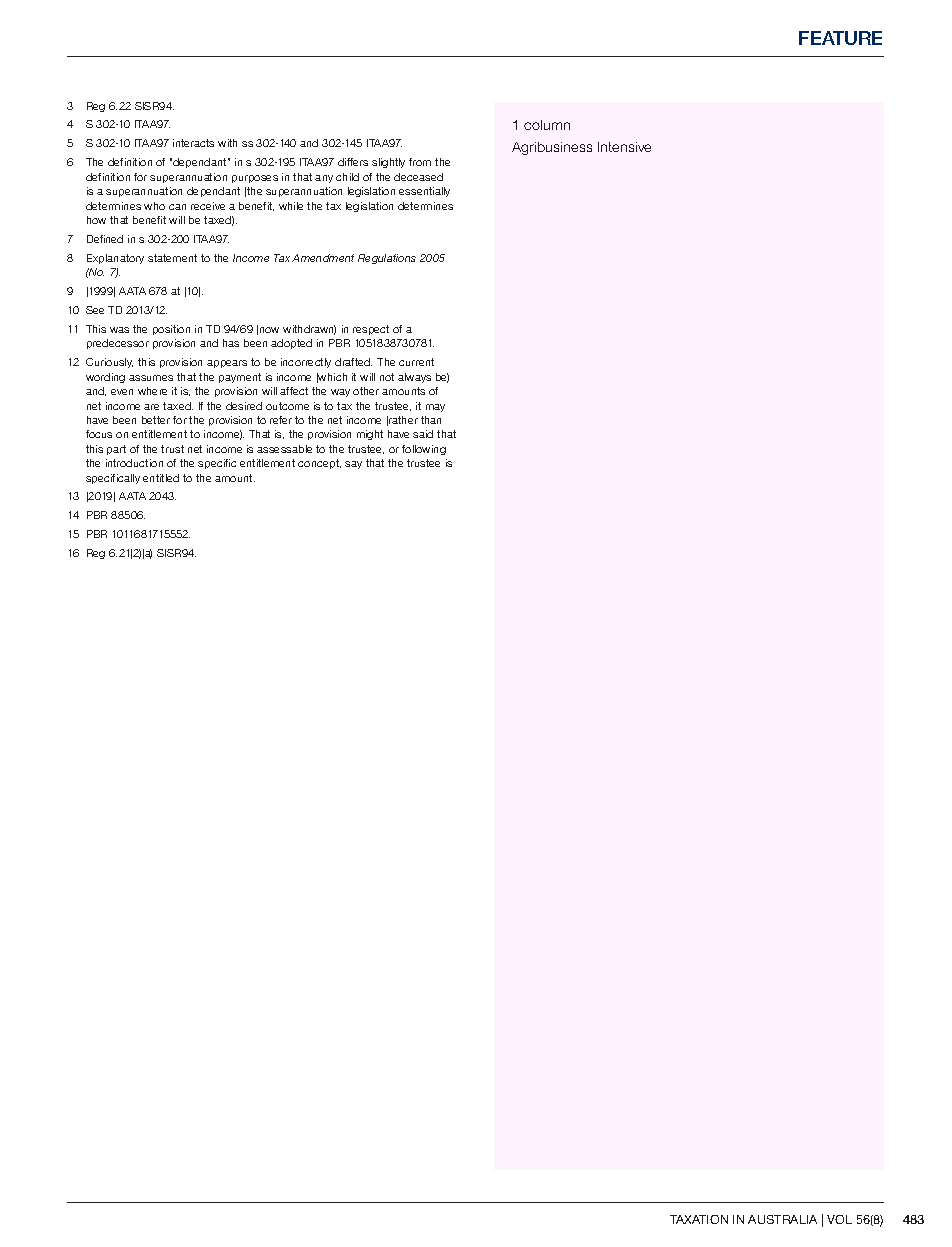  I want to click on TAXATION, so click(699, 1219).
